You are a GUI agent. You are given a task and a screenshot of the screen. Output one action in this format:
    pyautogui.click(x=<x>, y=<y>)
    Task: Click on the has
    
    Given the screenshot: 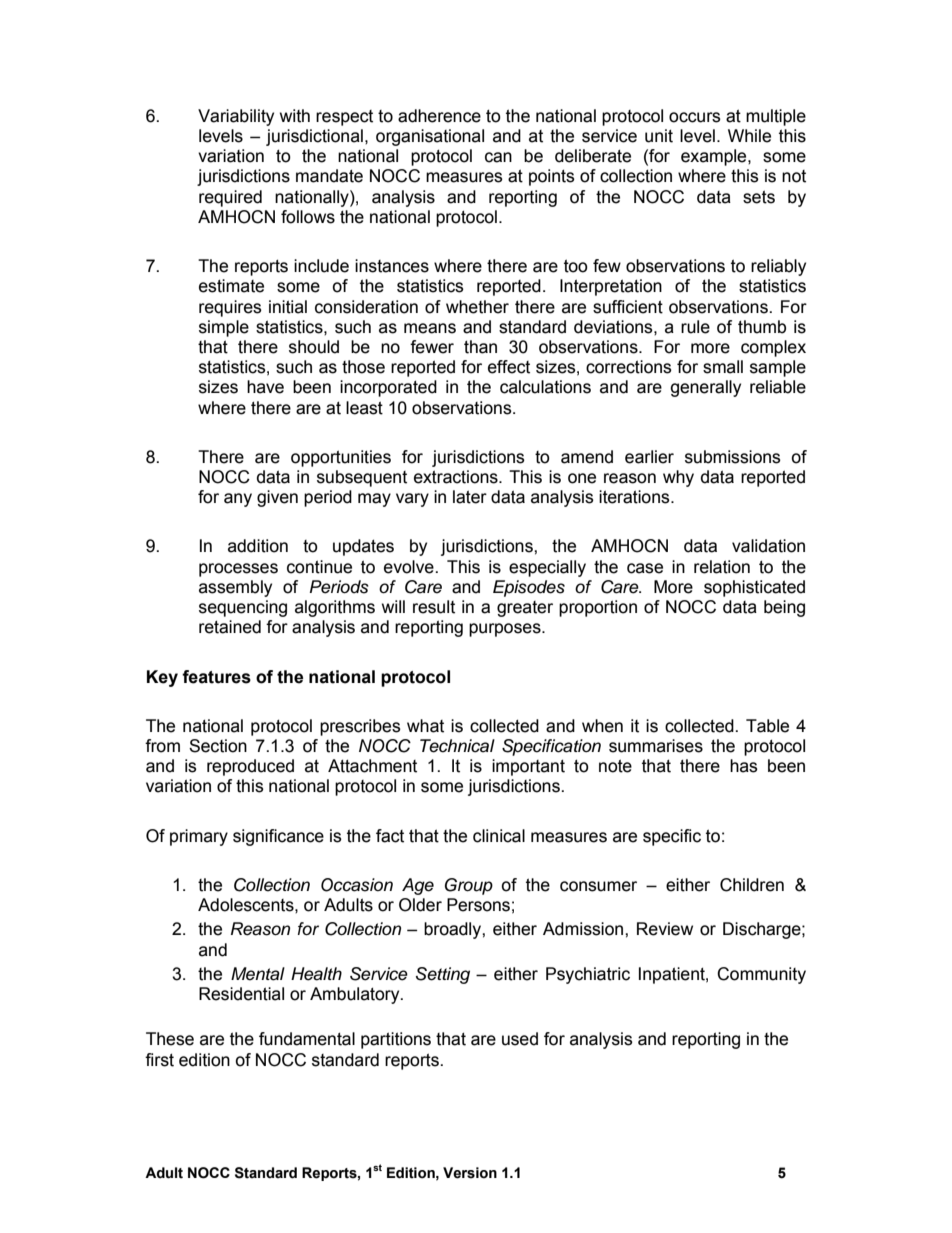 What is the action you would take?
    pyautogui.click(x=744, y=766)
